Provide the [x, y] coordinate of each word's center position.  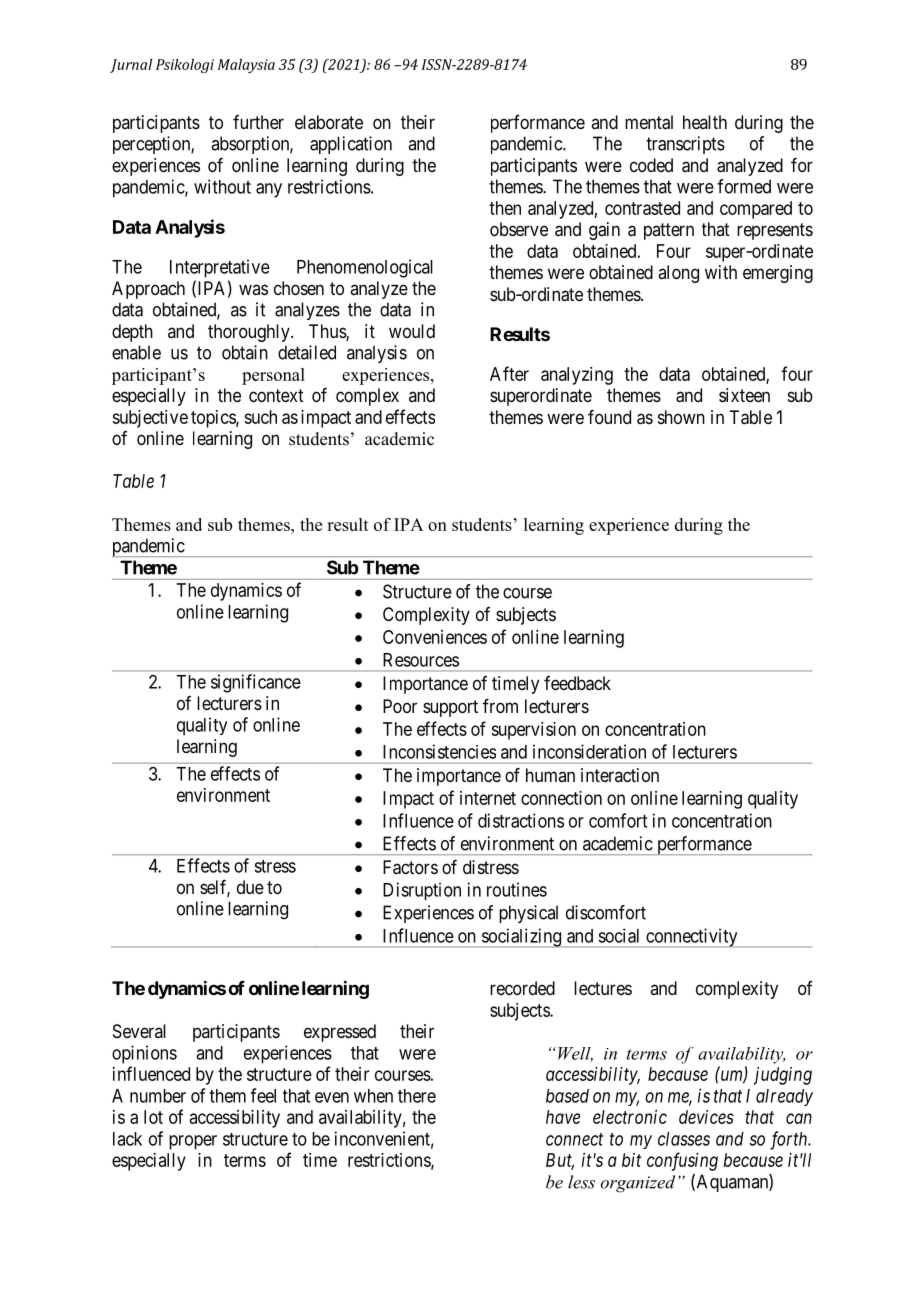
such [260, 417]
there [417, 1096]
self [215, 888]
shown [681, 417]
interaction [620, 775]
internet [488, 798]
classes [684, 1139]
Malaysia [246, 66]
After [509, 373]
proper [193, 1142]
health [705, 122]
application [351, 145]
